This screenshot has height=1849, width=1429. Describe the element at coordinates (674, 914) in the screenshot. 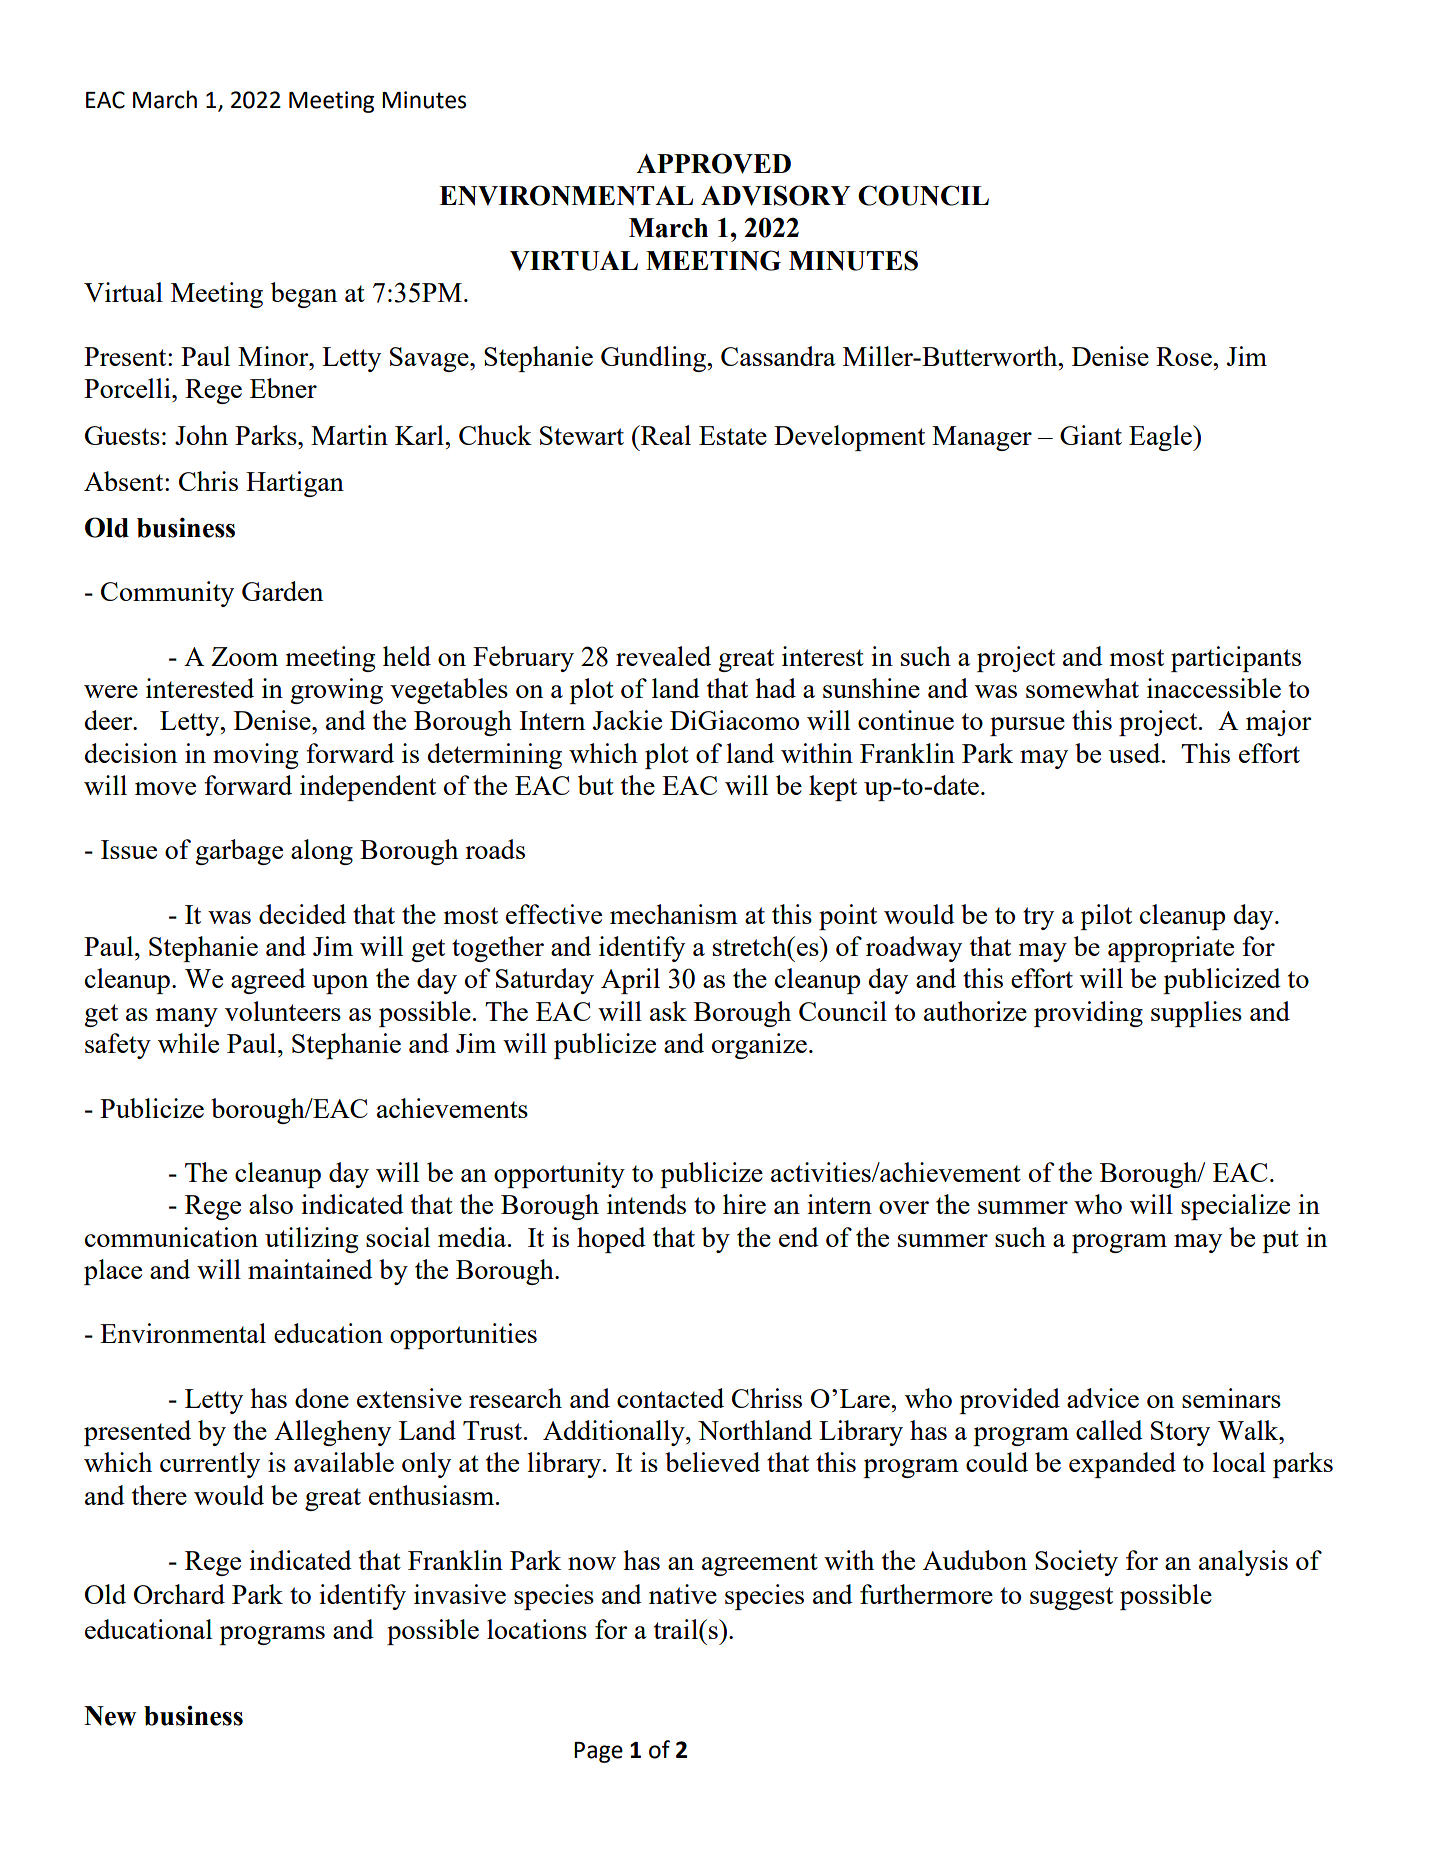

I see `mechanism` at that location.
